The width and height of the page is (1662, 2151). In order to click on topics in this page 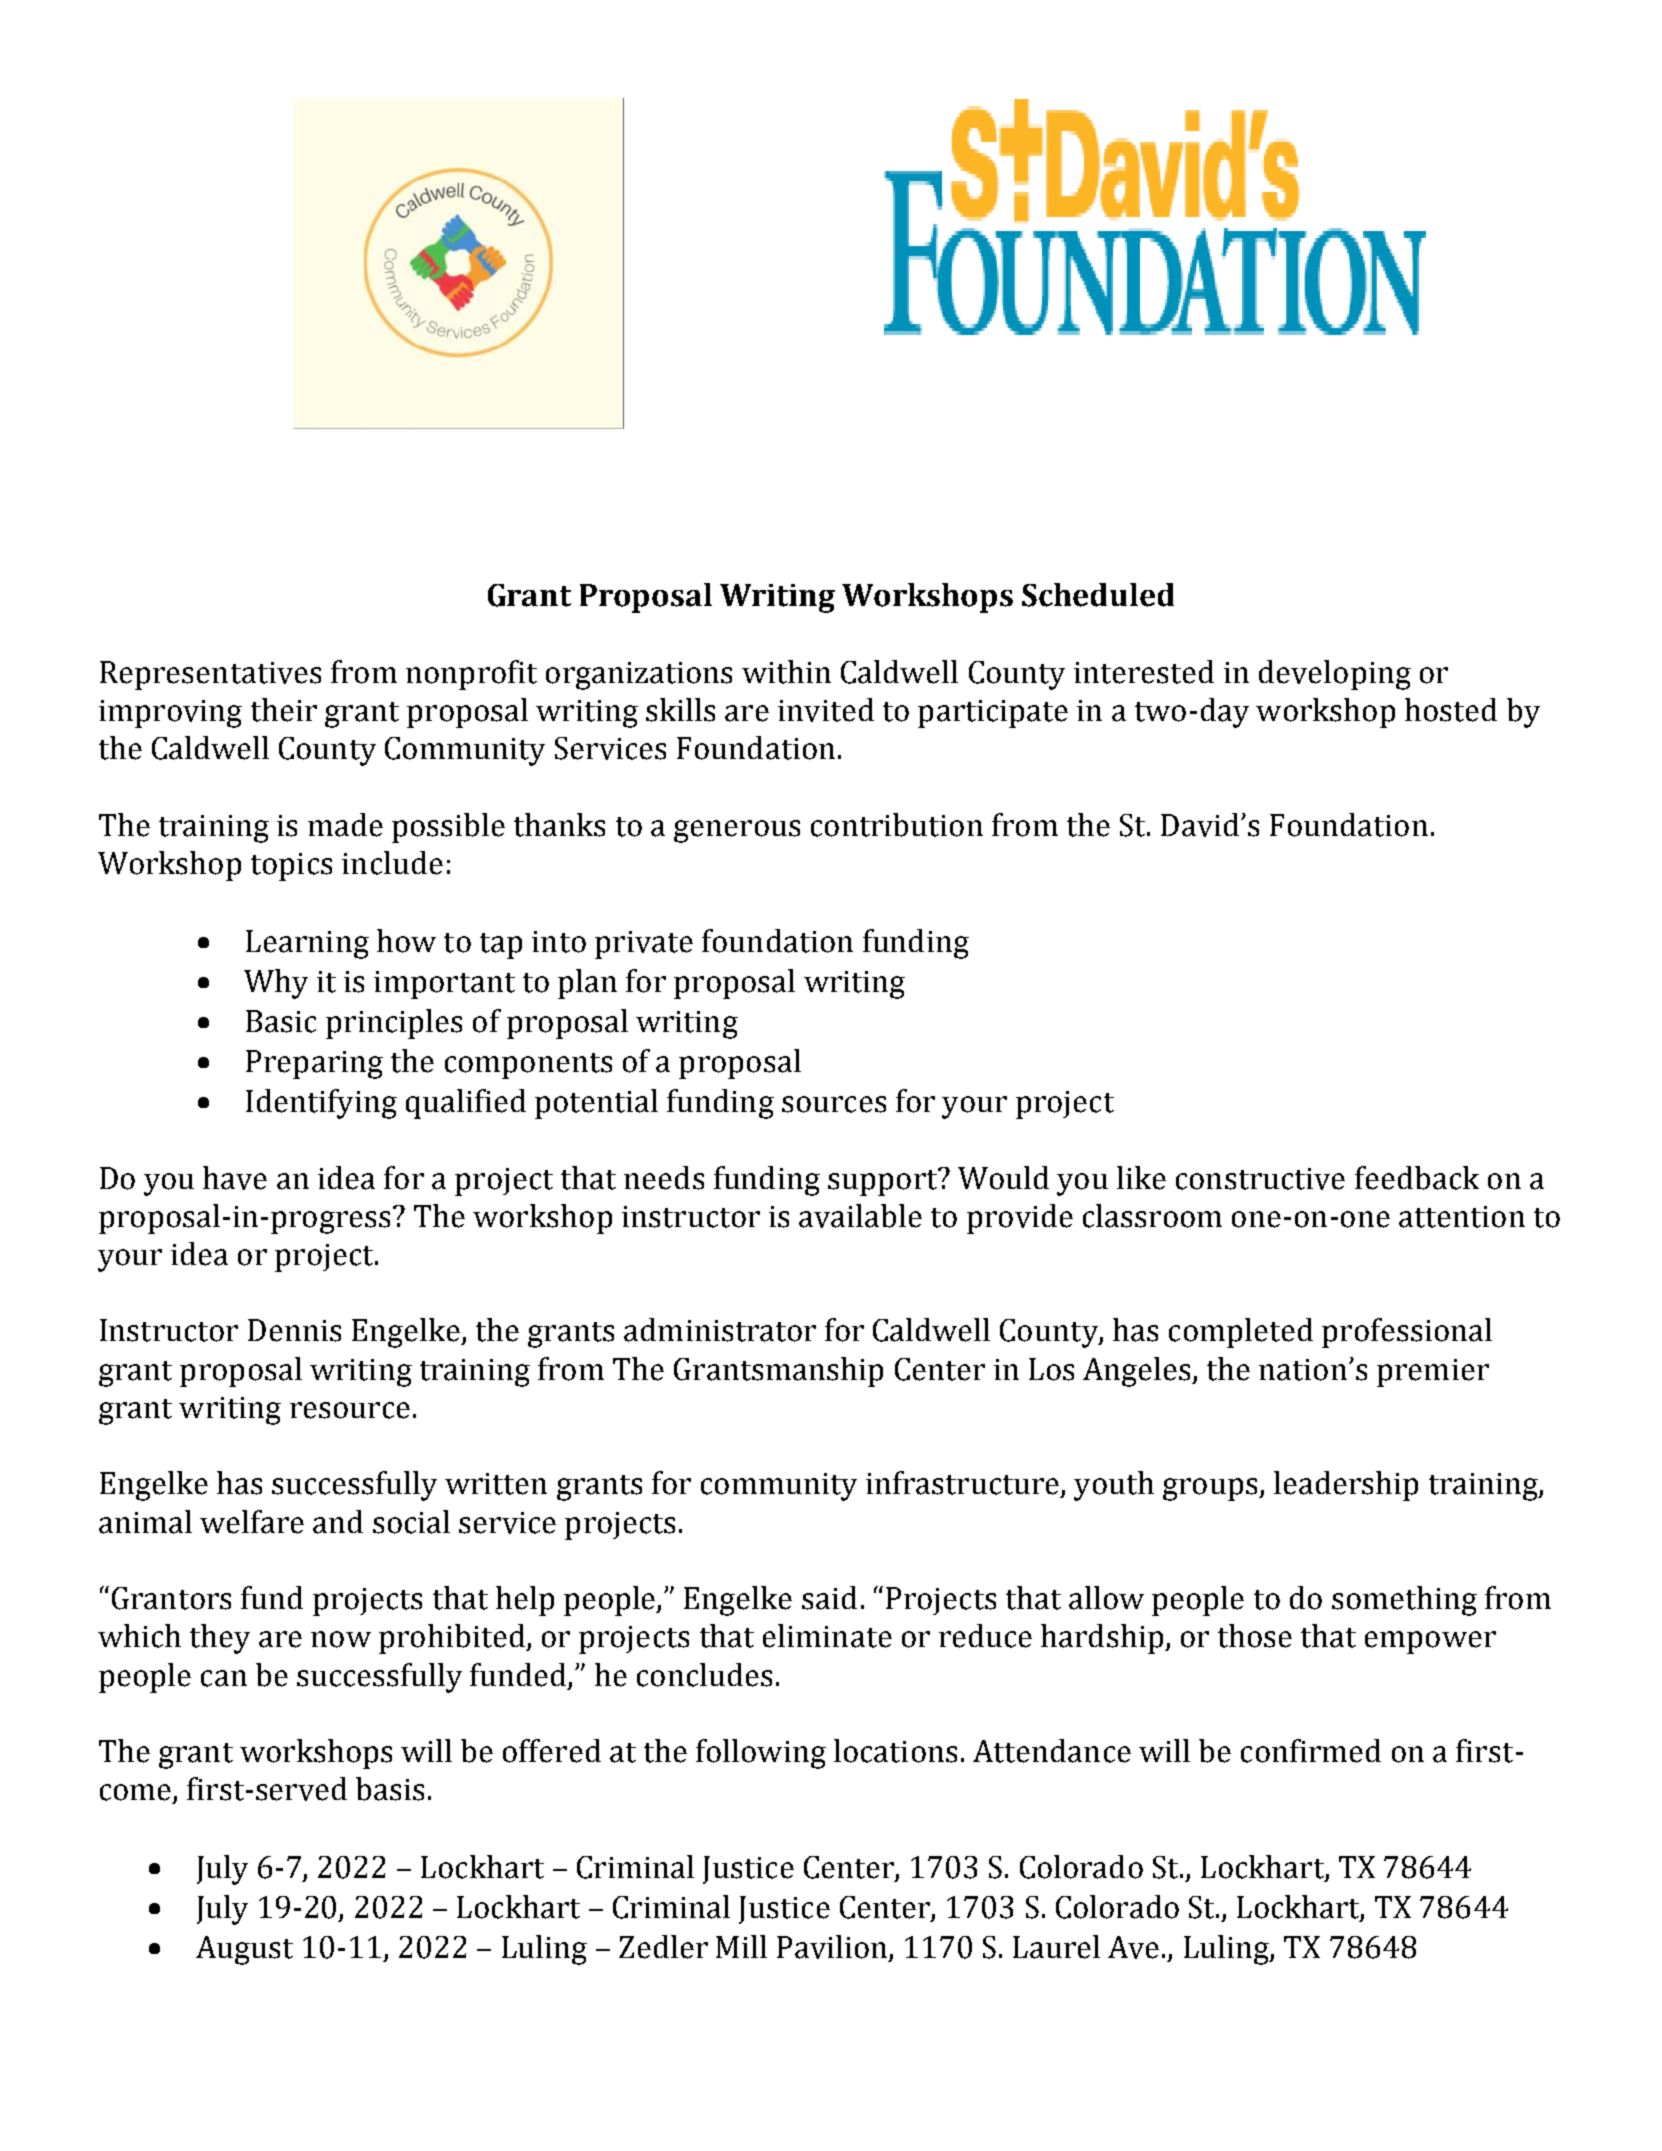, I will do `click(291, 867)`.
